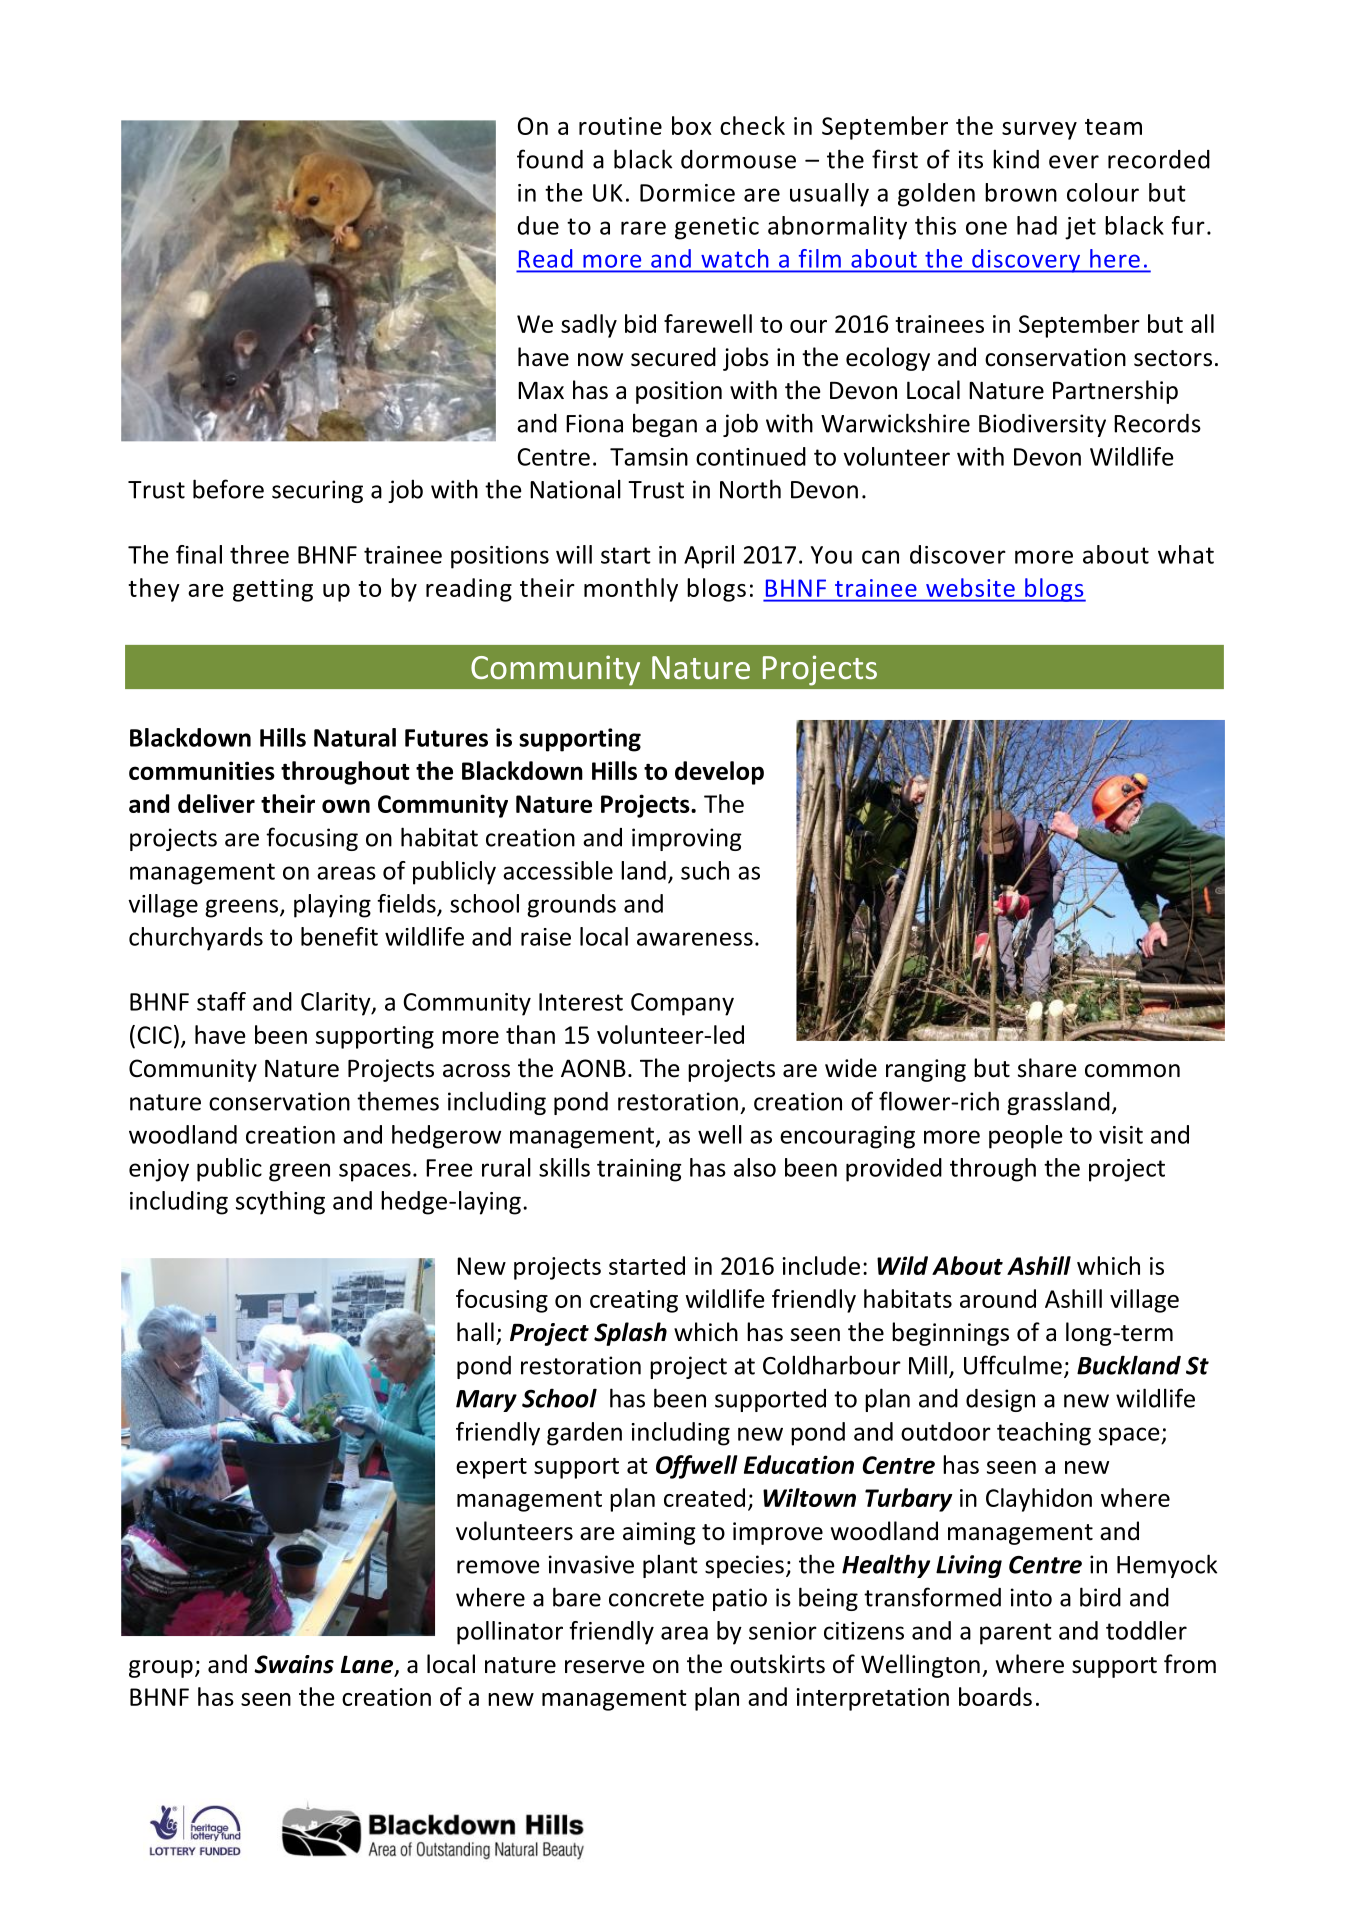 Image resolution: width=1349 pixels, height=1907 pixels. I want to click on scything, so click(280, 1203).
